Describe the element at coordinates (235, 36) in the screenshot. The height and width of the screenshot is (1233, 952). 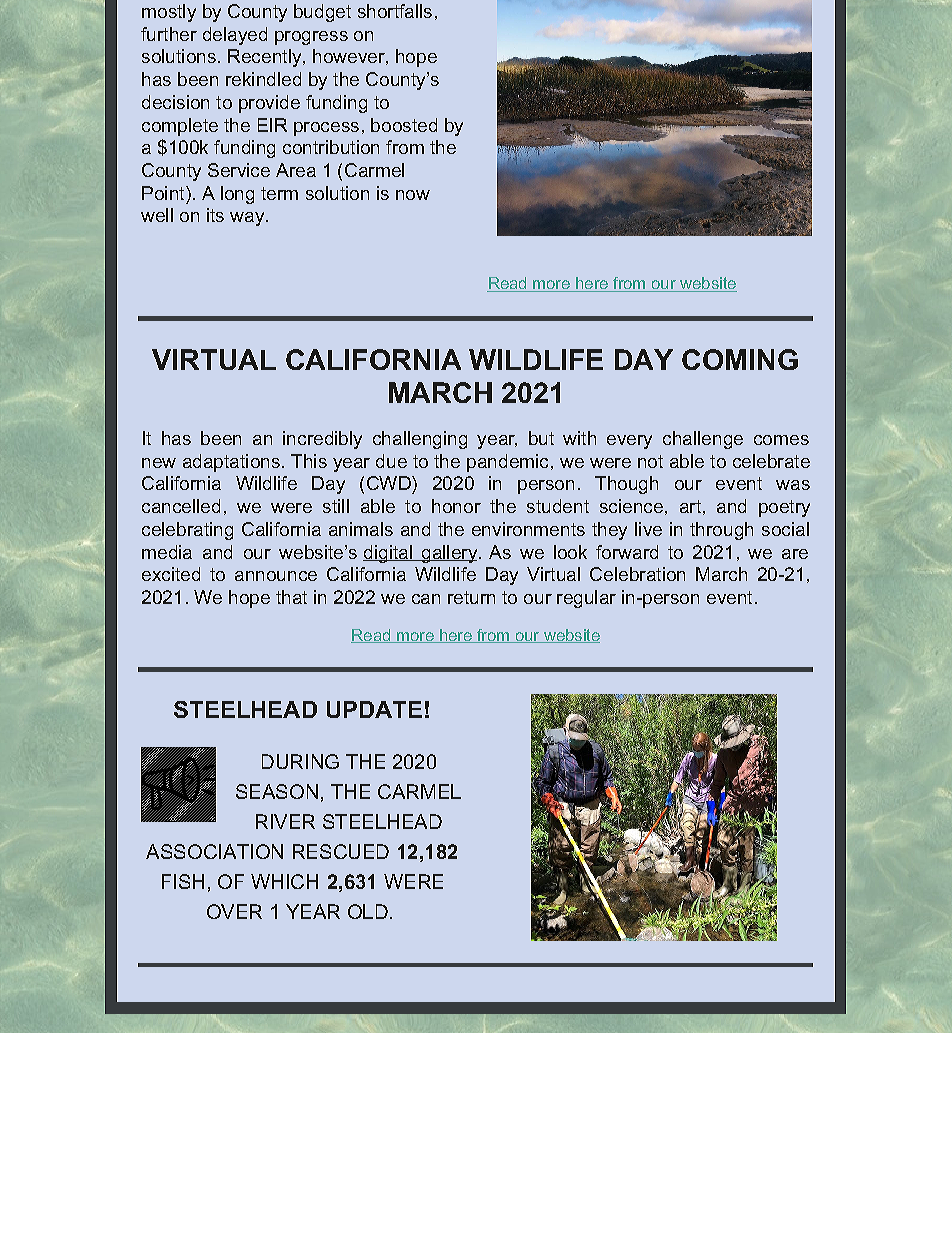
I see `delayed` at that location.
